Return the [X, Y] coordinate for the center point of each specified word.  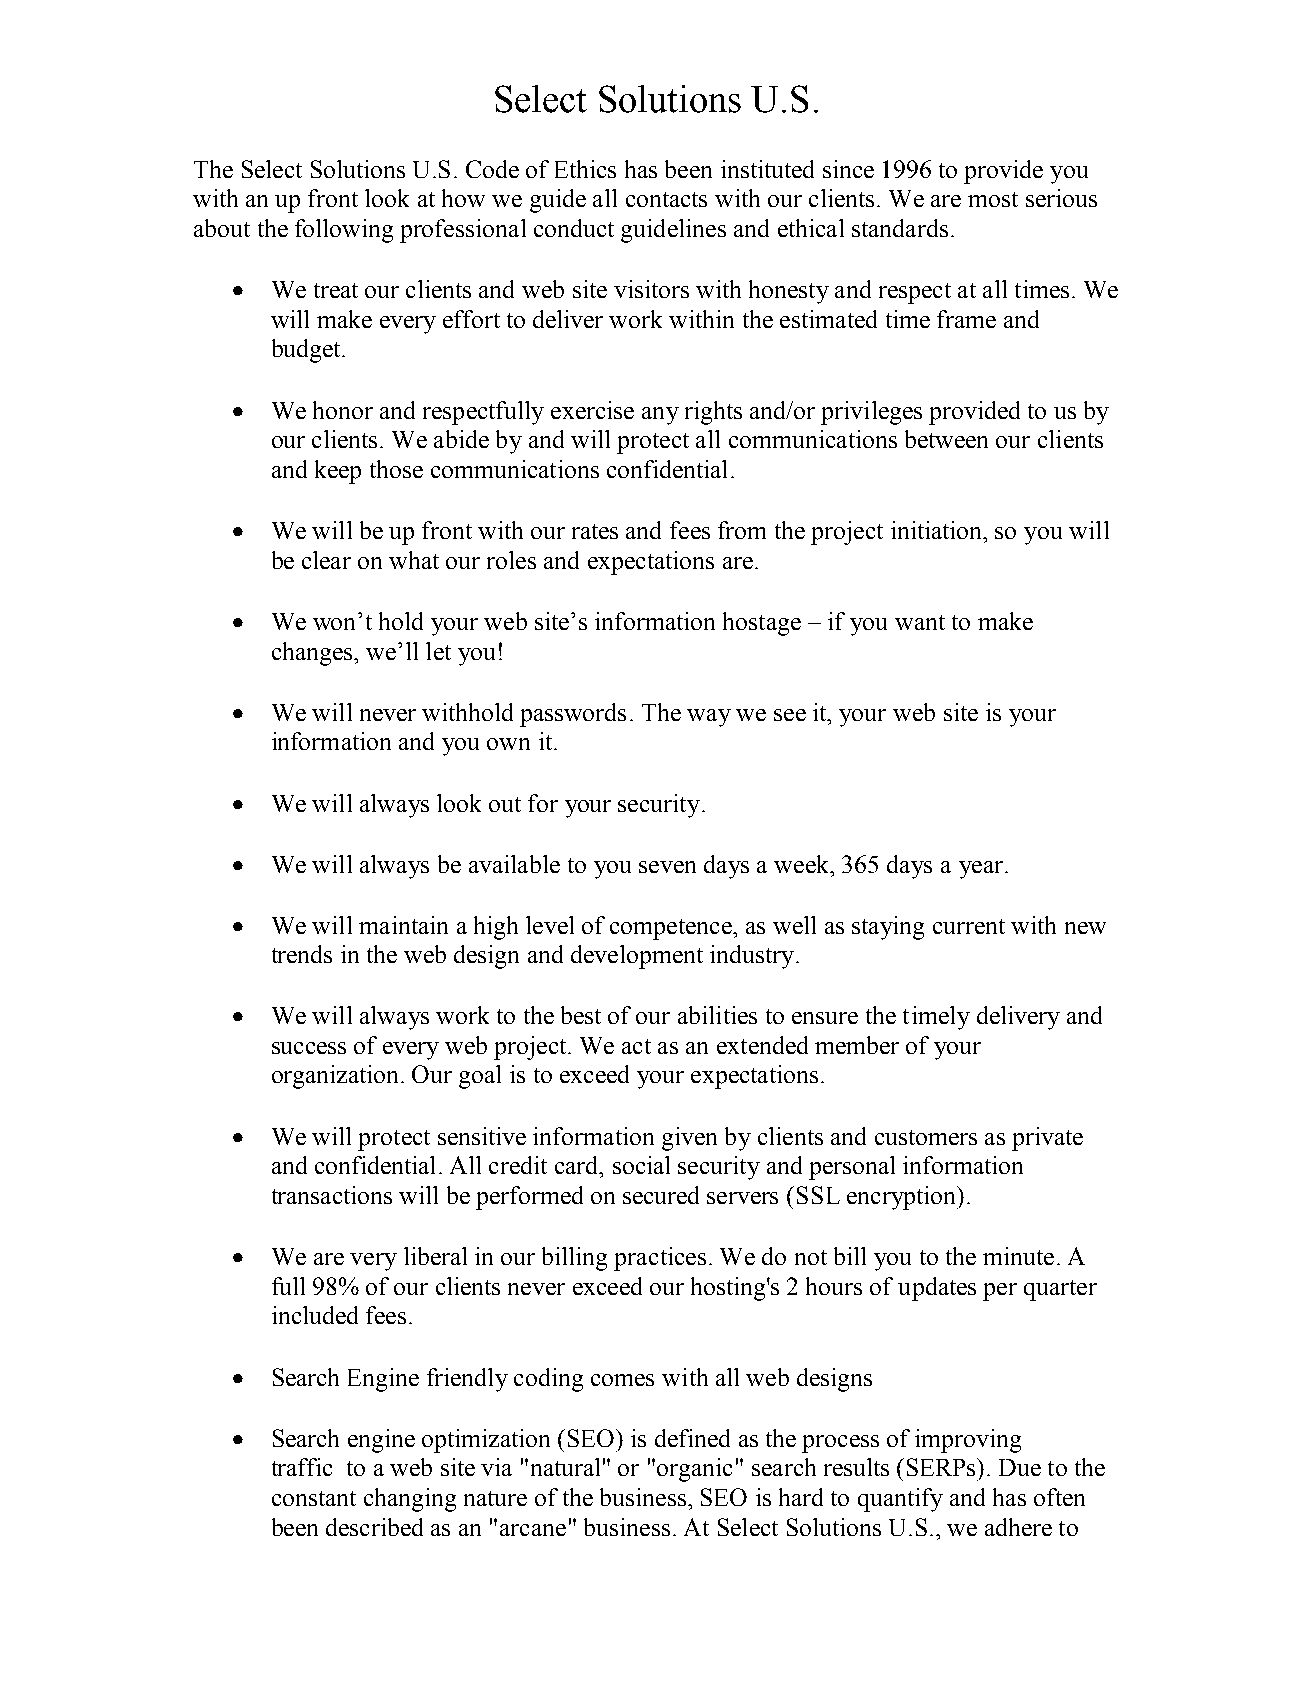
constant [314, 1498]
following [344, 231]
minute [1018, 1256]
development [637, 957]
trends [302, 954]
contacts [666, 199]
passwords [573, 715]
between [946, 439]
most [993, 199]
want [920, 622]
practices [660, 1259]
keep [338, 472]
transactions [332, 1195]
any [660, 416]
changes [313, 654]
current [969, 926]
